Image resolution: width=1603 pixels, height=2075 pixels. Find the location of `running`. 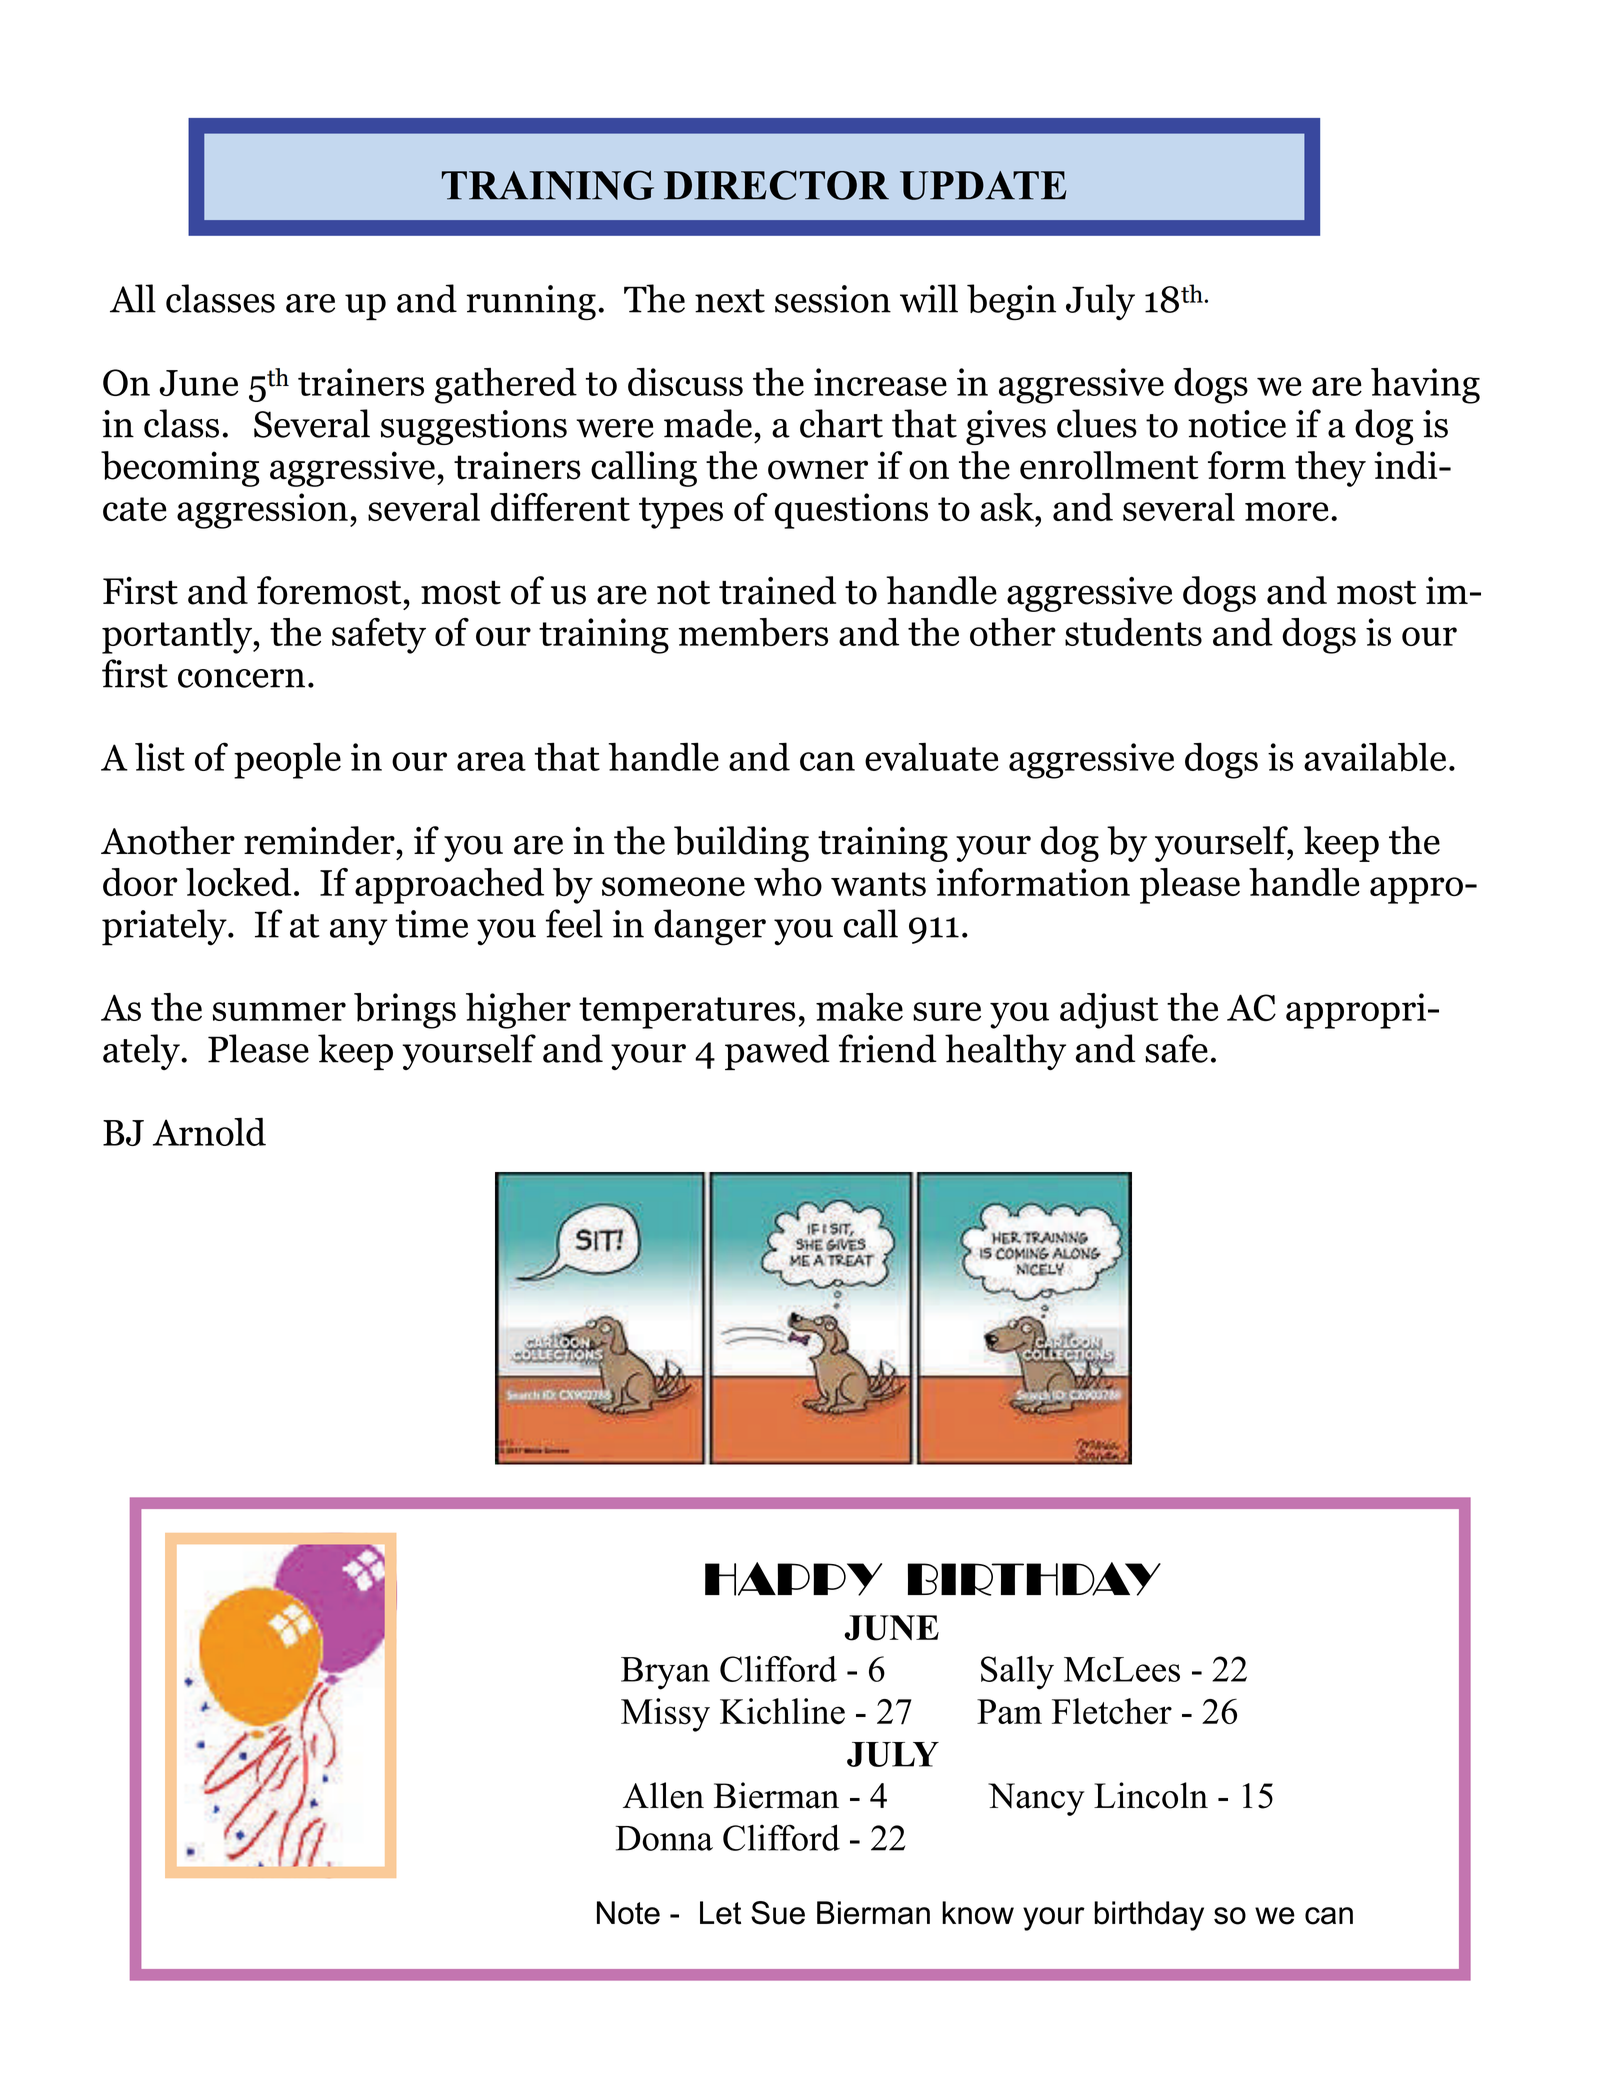

running is located at coordinates (531, 303).
